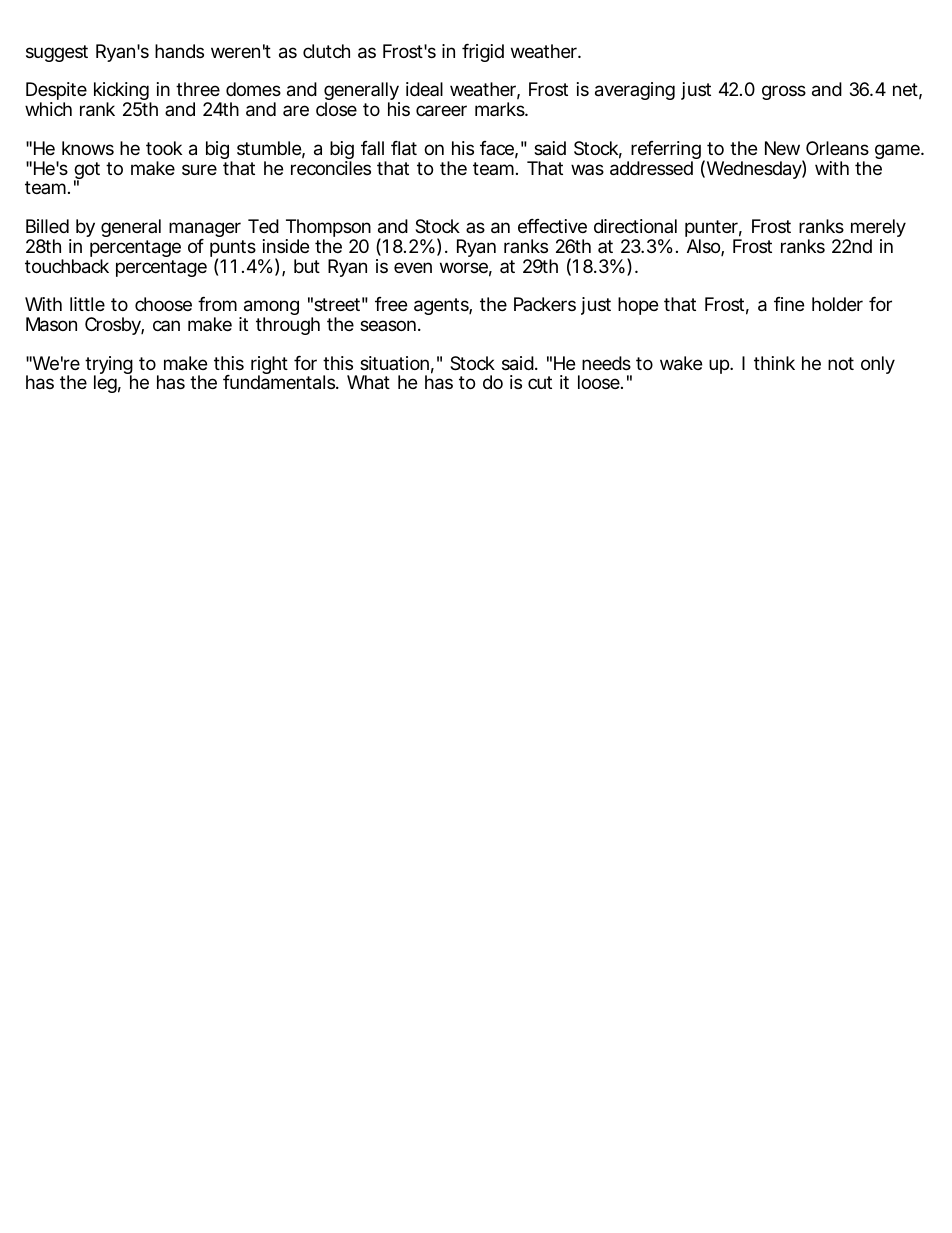  I want to click on choose, so click(163, 304).
